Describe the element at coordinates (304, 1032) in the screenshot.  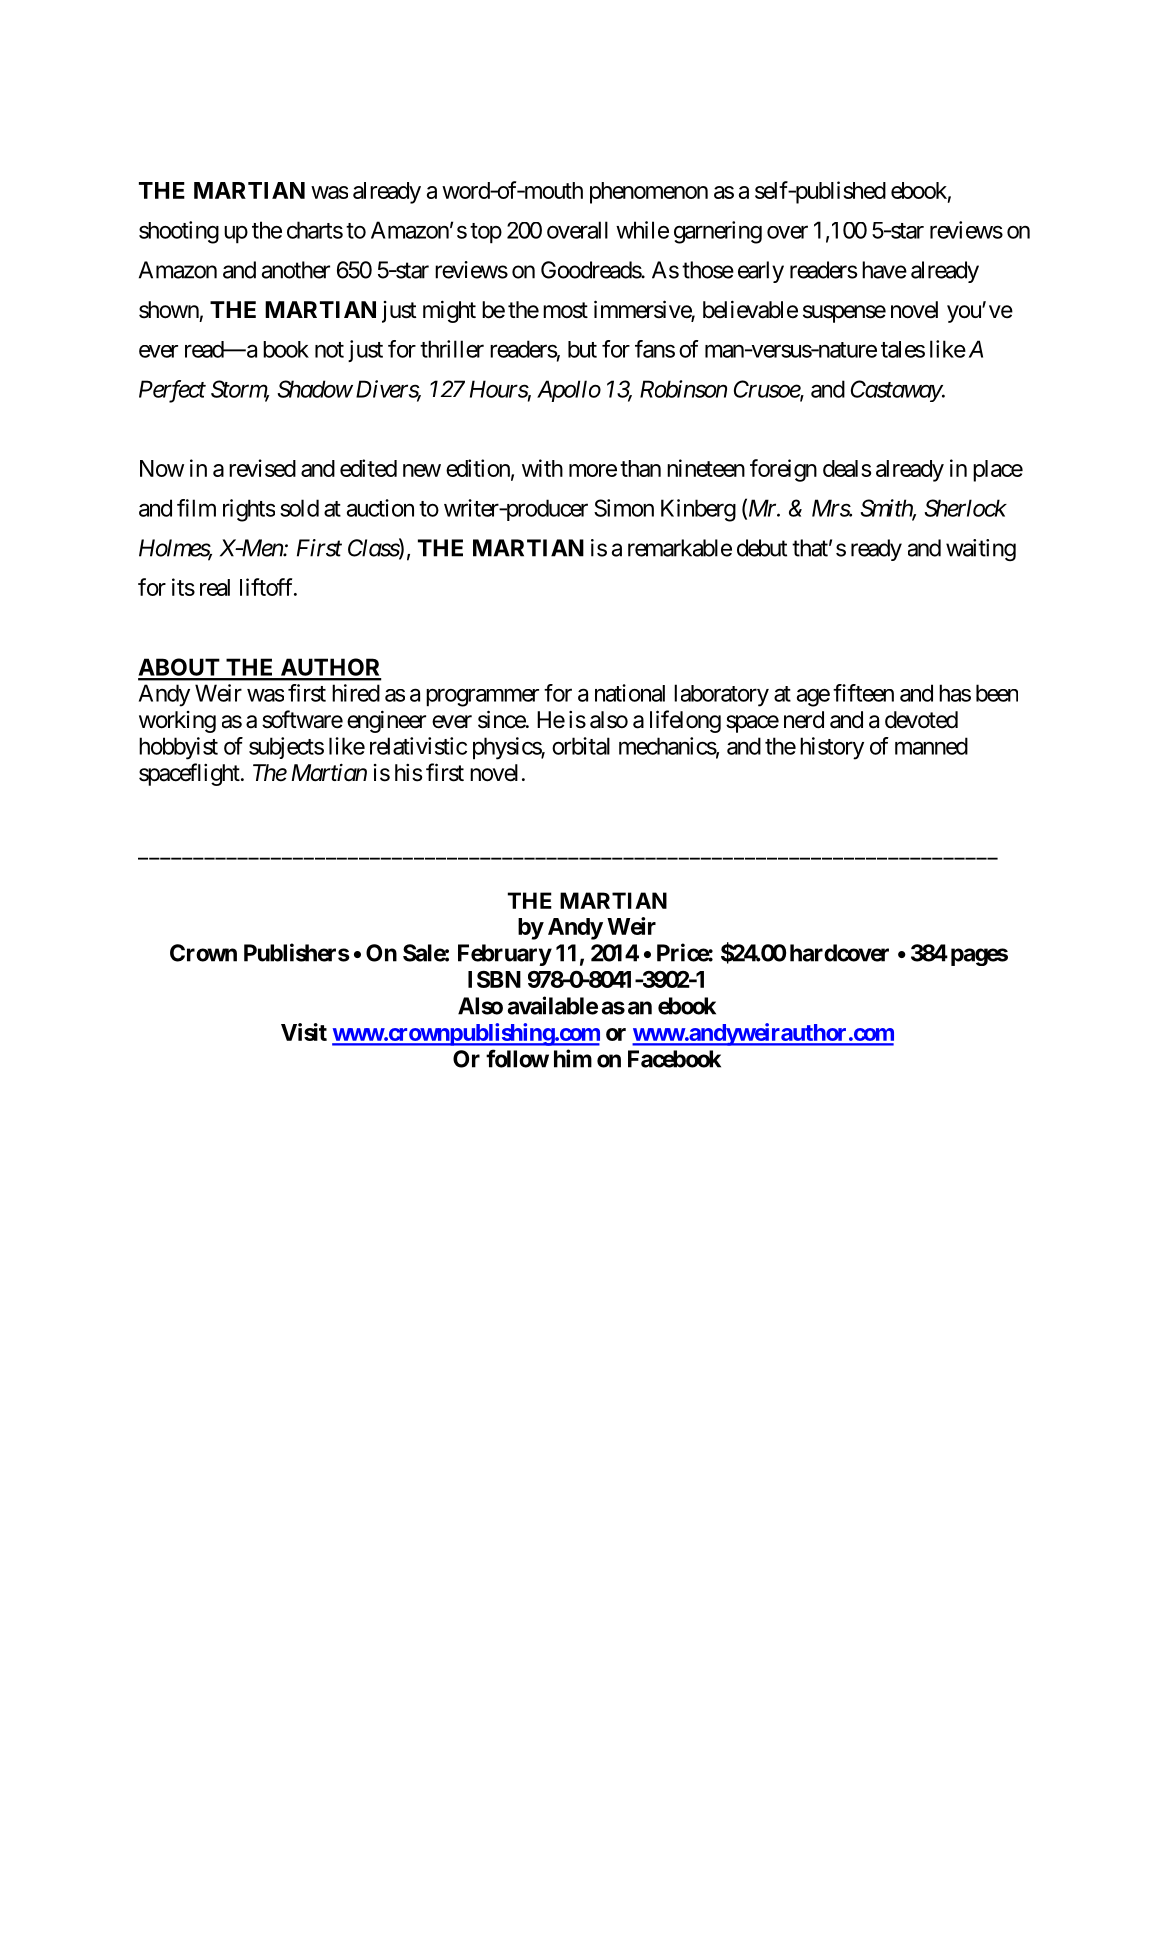
I see `Visit` at that location.
